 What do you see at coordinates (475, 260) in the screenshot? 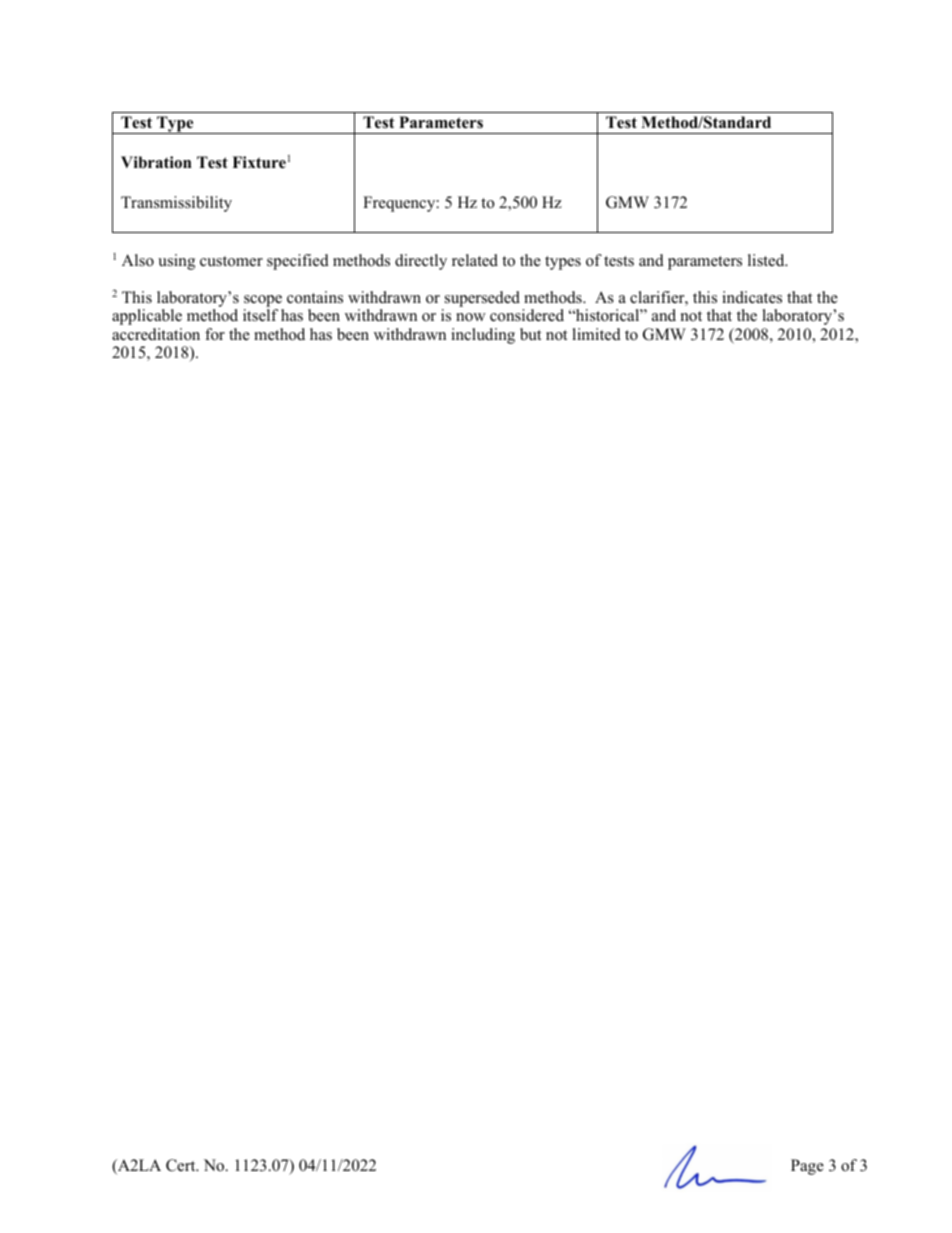
I see `related` at bounding box center [475, 260].
